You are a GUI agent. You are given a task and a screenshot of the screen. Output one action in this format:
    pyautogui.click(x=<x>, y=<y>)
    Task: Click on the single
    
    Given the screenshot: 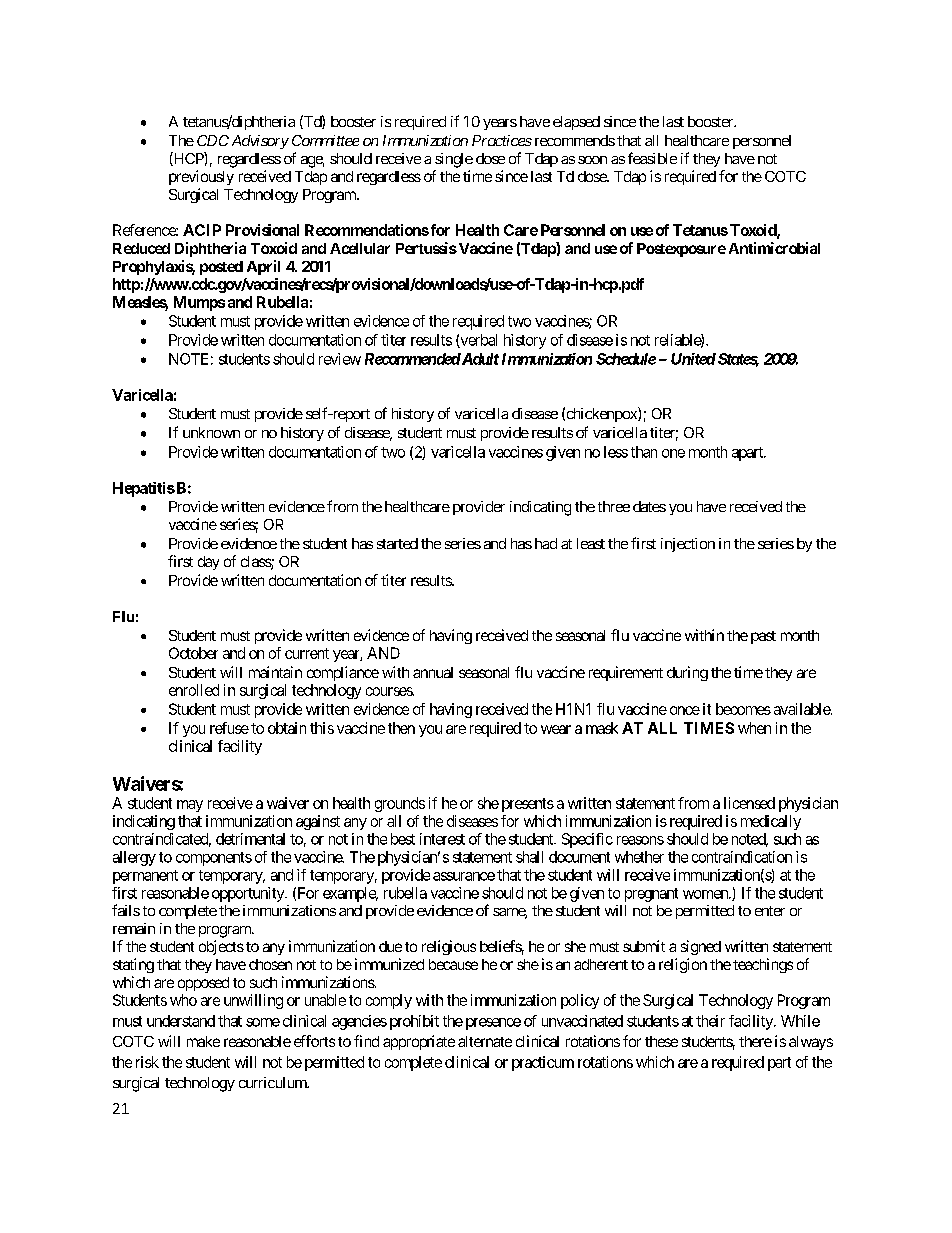 What is the action you would take?
    pyautogui.click(x=454, y=160)
